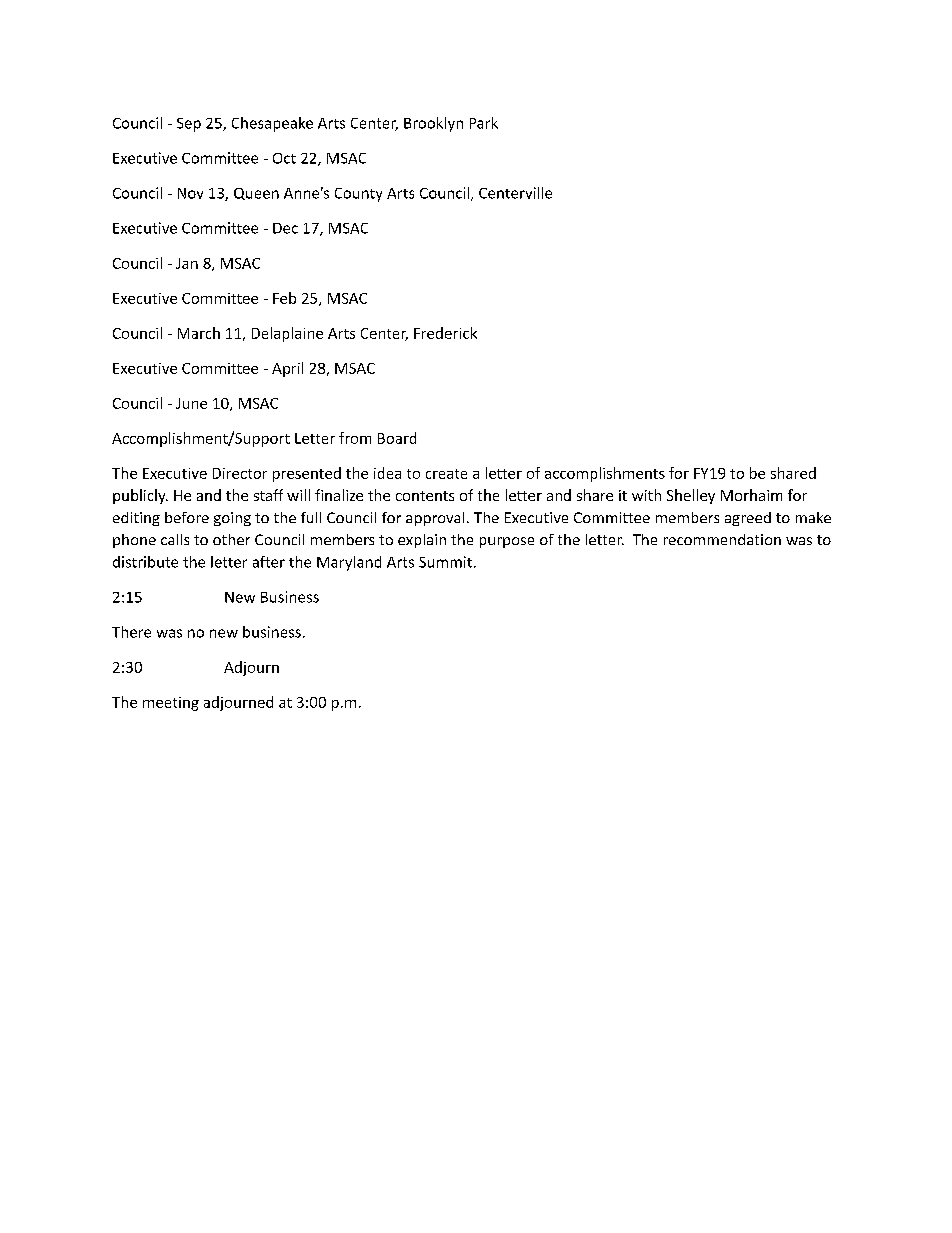  What do you see at coordinates (287, 369) in the screenshot?
I see `April` at bounding box center [287, 369].
